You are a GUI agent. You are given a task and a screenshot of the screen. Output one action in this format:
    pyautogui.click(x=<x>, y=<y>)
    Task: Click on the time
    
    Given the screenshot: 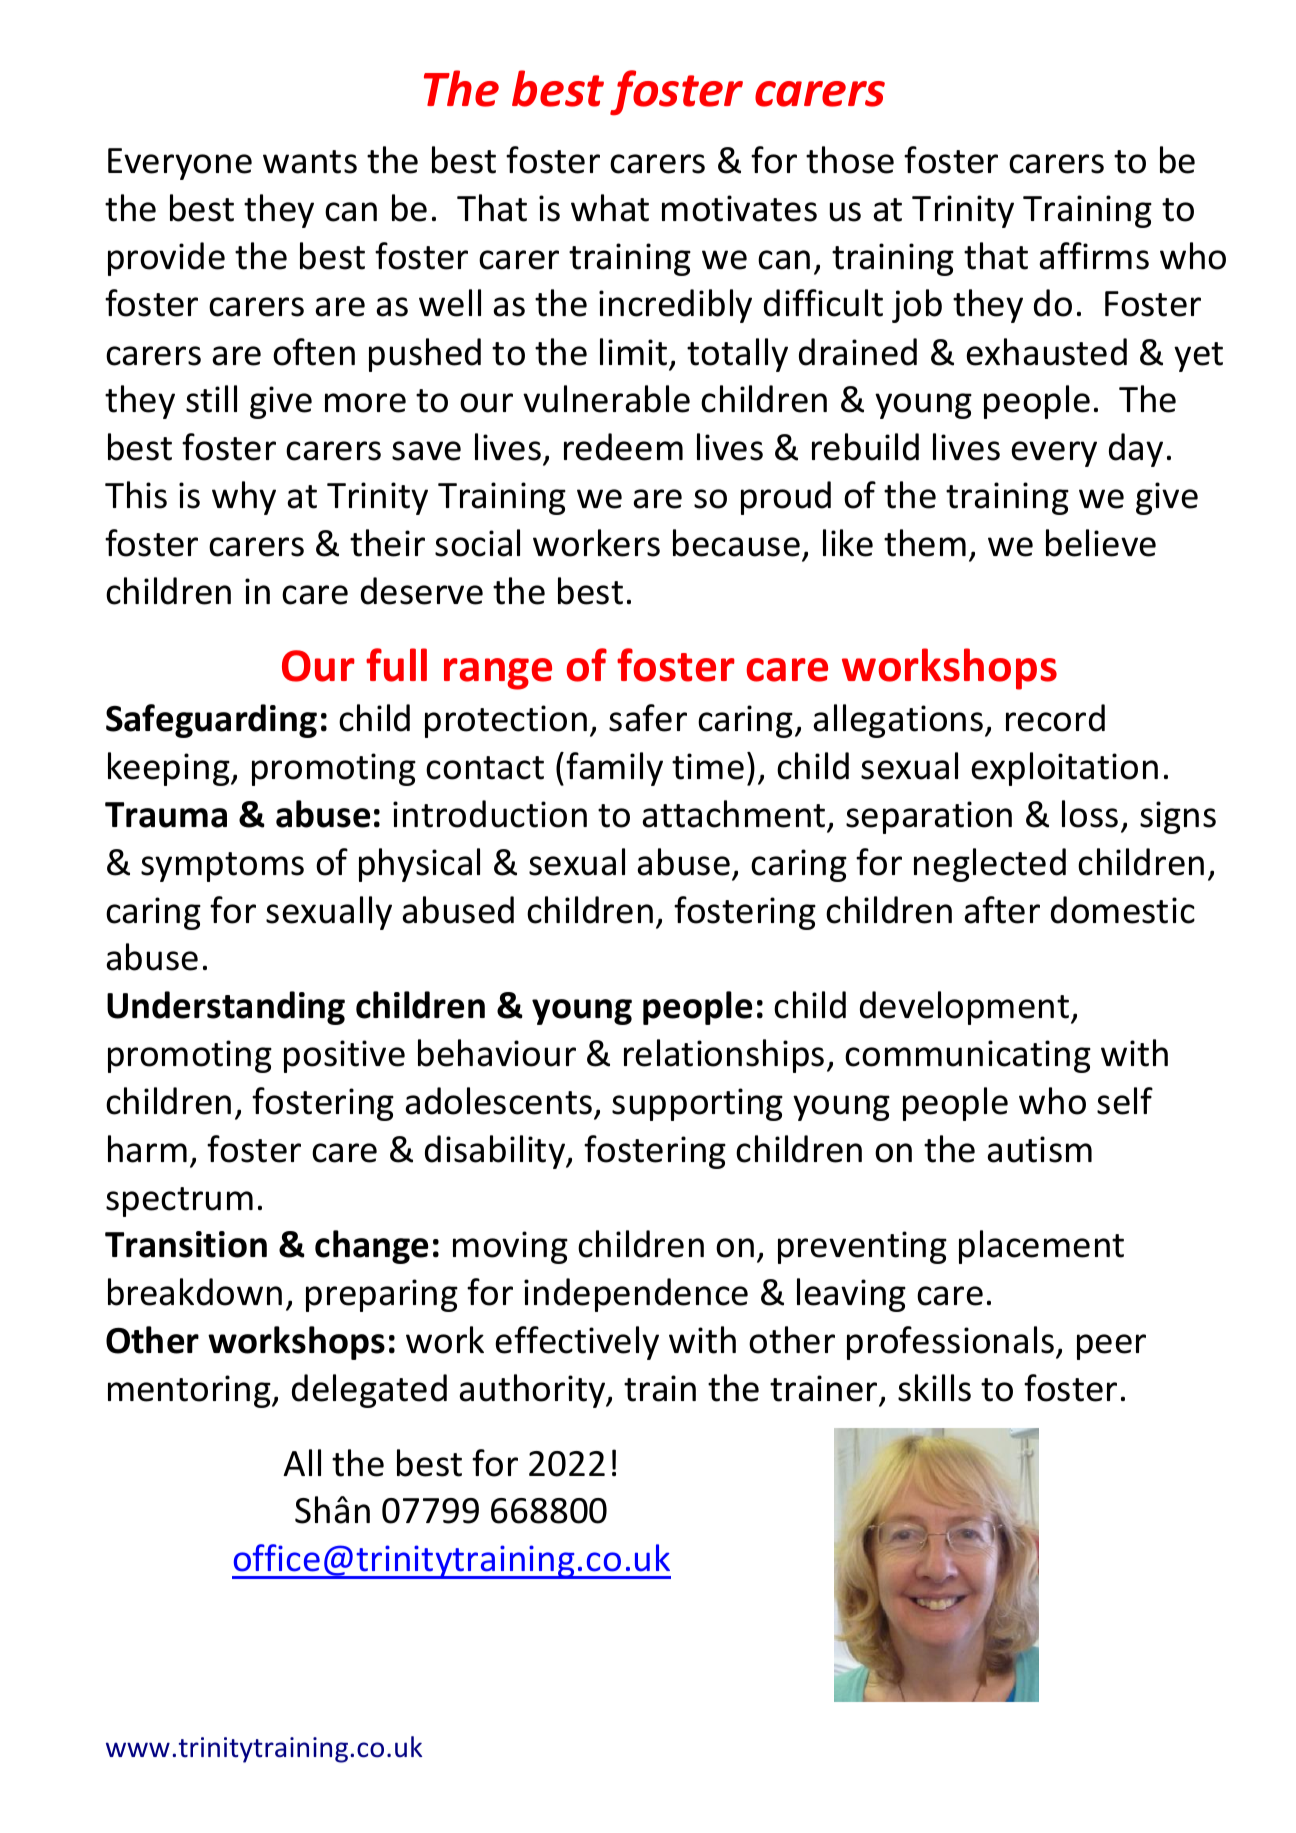 What is the action you would take?
    pyautogui.click(x=708, y=766)
